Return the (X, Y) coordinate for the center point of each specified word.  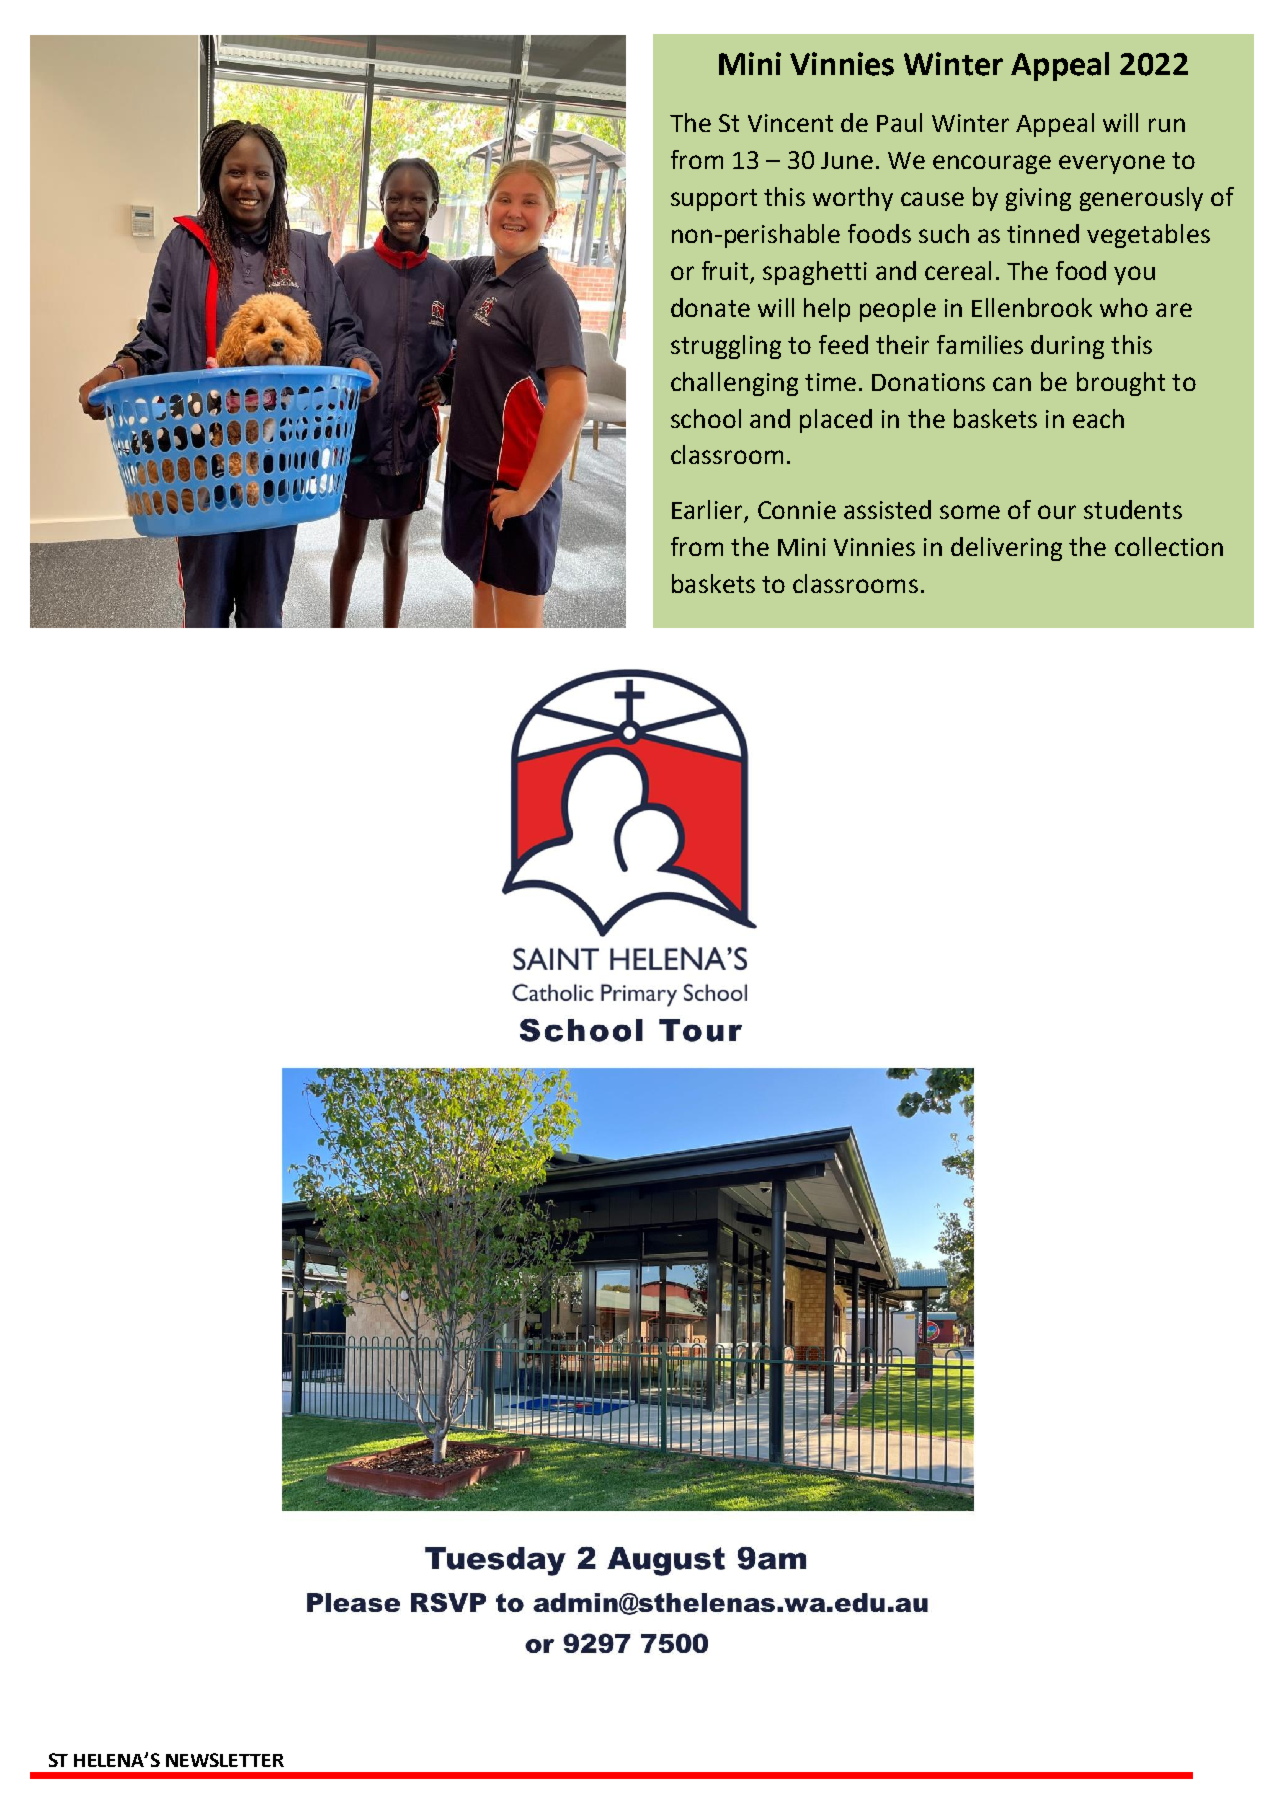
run (1167, 125)
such (944, 233)
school (706, 418)
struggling (726, 347)
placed (836, 421)
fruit (726, 272)
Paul (899, 122)
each (1098, 418)
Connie (797, 510)
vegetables (1148, 236)
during (1067, 347)
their (902, 344)
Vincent (790, 123)
